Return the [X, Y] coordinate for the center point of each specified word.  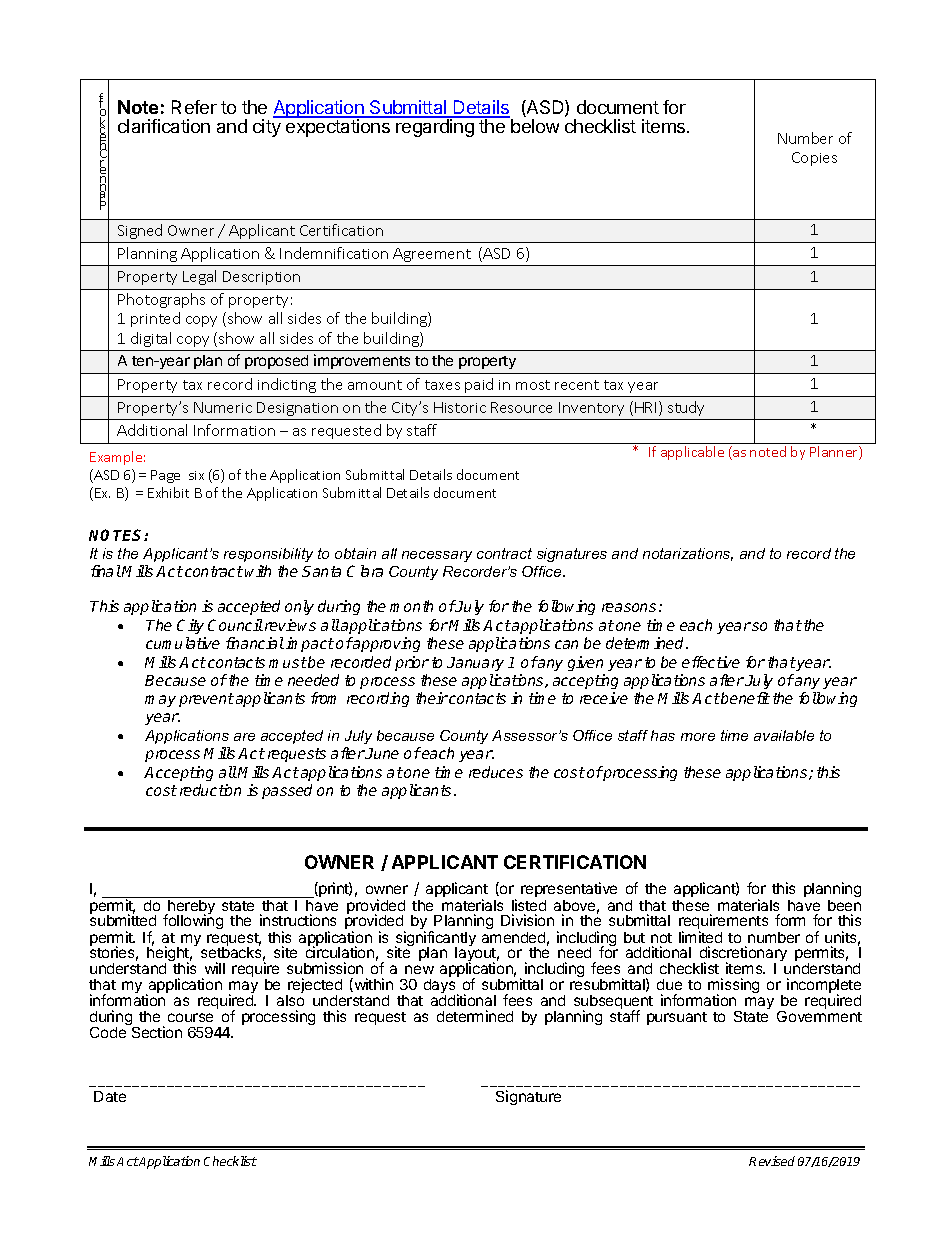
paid [479, 385]
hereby [192, 907]
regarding [435, 127]
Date [110, 1096]
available [784, 735]
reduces [496, 772]
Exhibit [168, 492]
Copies [814, 159]
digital [151, 339]
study [686, 408]
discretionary [743, 955]
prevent [206, 700]
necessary [437, 556]
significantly [435, 940]
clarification [164, 126]
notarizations [688, 554]
